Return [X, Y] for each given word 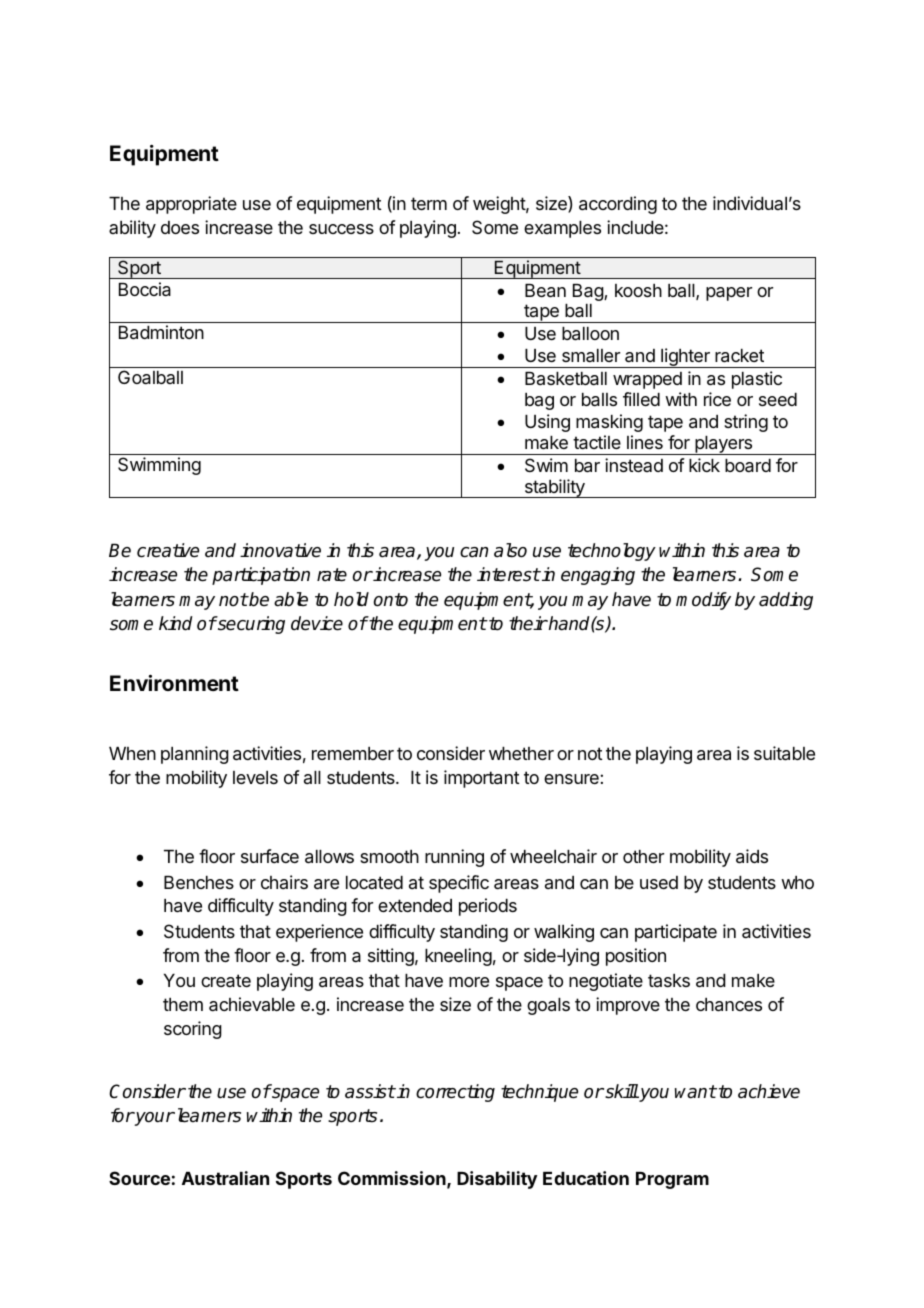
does [180, 227]
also [510, 550]
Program [672, 1180]
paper [729, 294]
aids [752, 856]
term [429, 203]
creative [168, 550]
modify [703, 601]
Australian [225, 1178]
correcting [455, 1093]
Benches [199, 882]
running [454, 858]
